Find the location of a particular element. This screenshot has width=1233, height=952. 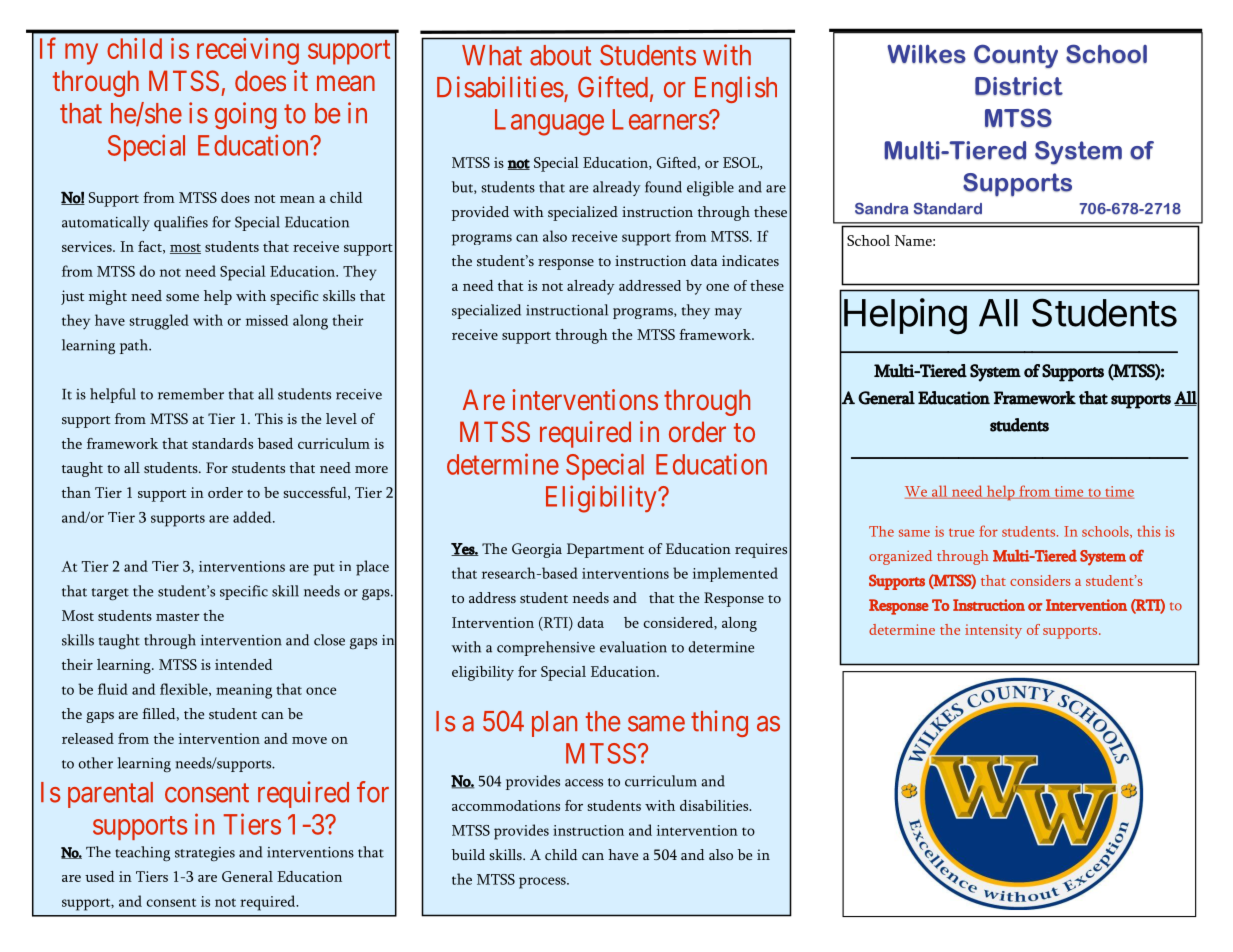

more is located at coordinates (371, 469).
